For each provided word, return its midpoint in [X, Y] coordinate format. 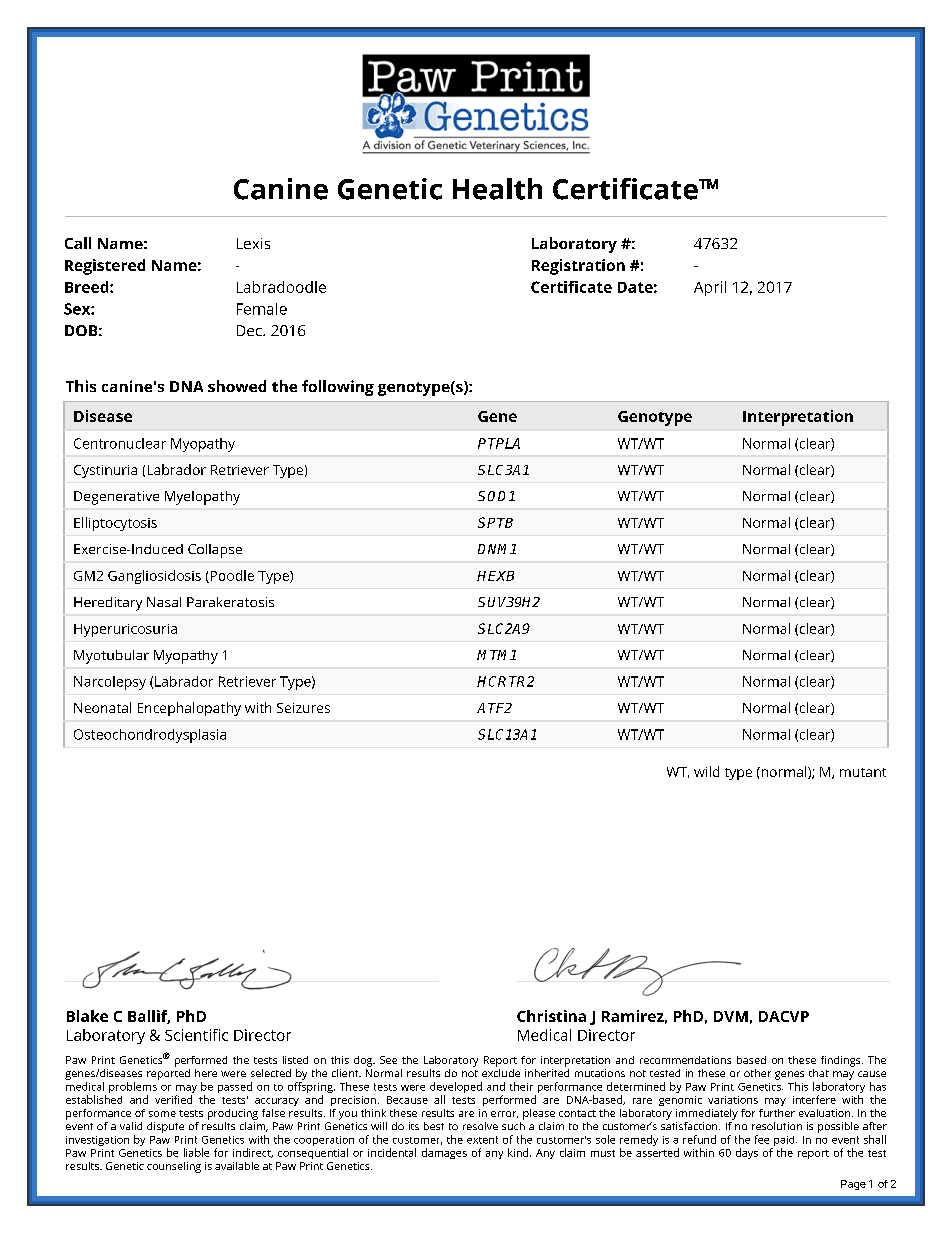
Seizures [303, 708]
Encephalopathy [189, 709]
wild [706, 771]
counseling [174, 1167]
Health [497, 189]
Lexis [253, 243]
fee [762, 1139]
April [710, 288]
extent [482, 1140]
